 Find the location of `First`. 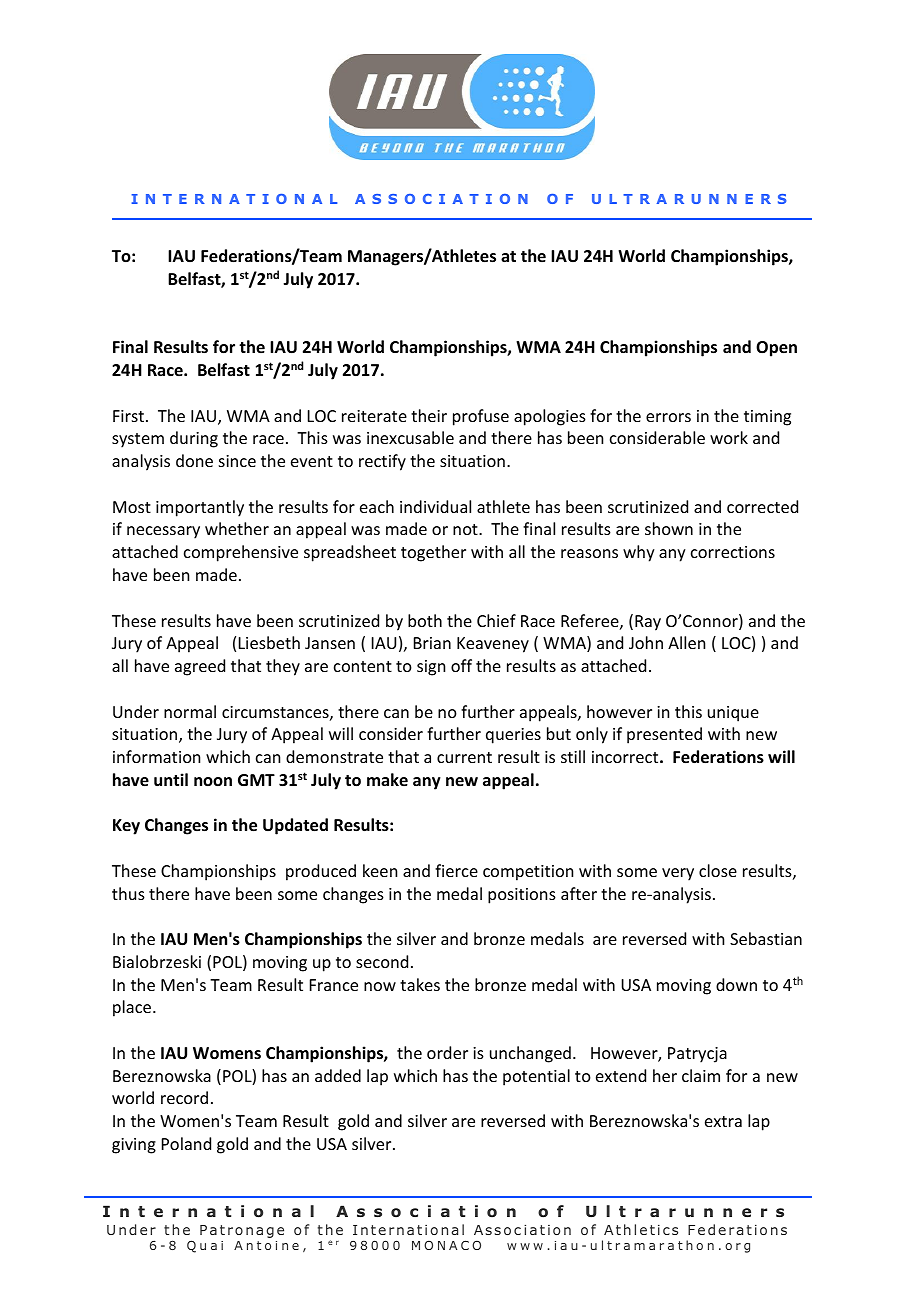

First is located at coordinates (130, 416).
